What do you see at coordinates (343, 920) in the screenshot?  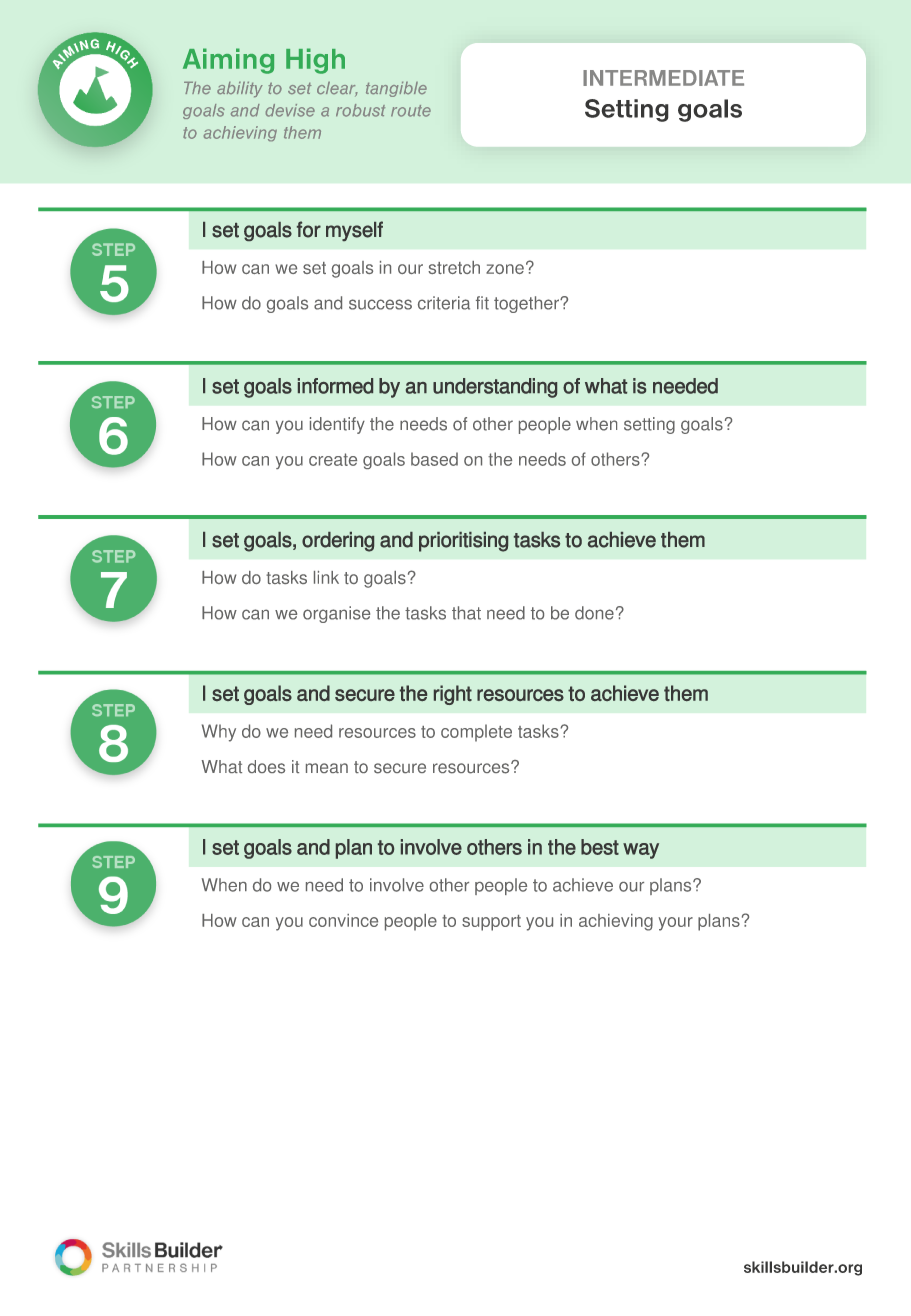 I see `convince` at bounding box center [343, 920].
